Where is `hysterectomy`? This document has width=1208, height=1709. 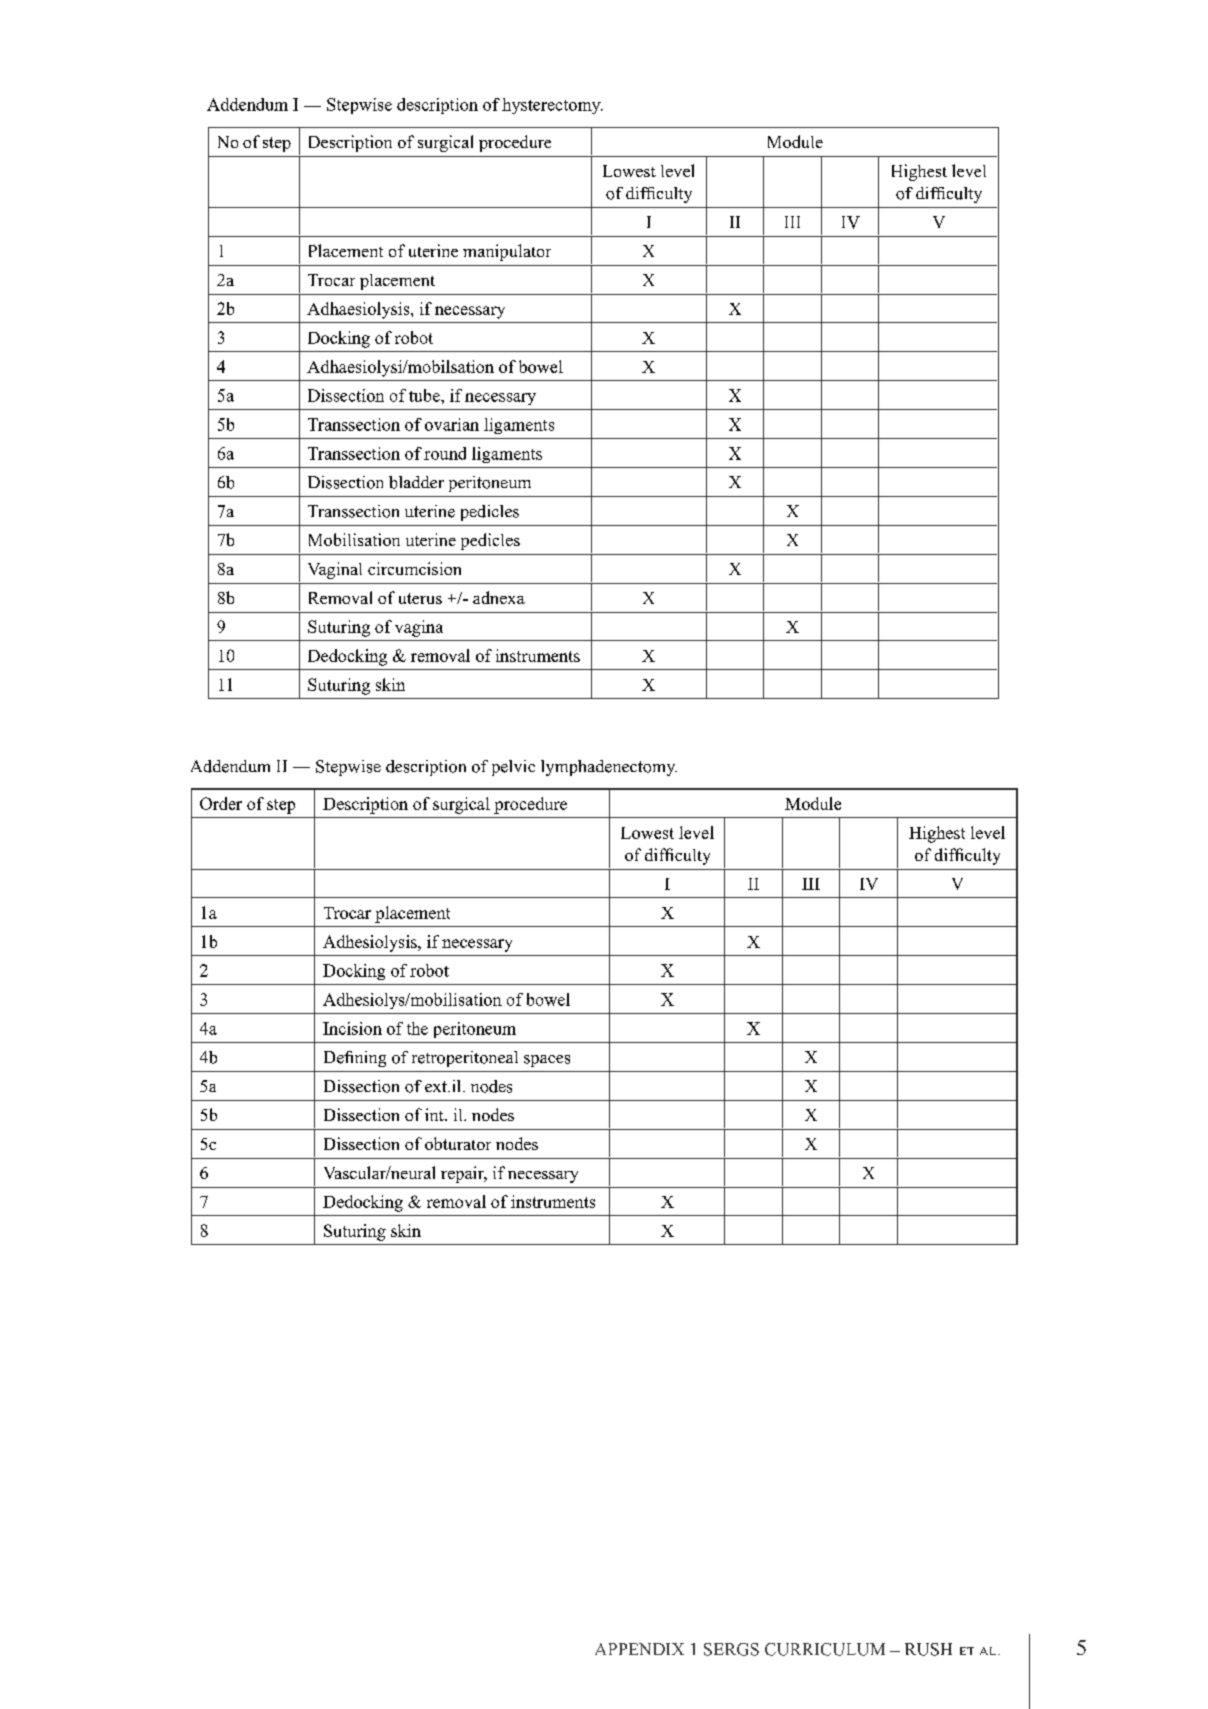
hysterectomy is located at coordinates (552, 106).
